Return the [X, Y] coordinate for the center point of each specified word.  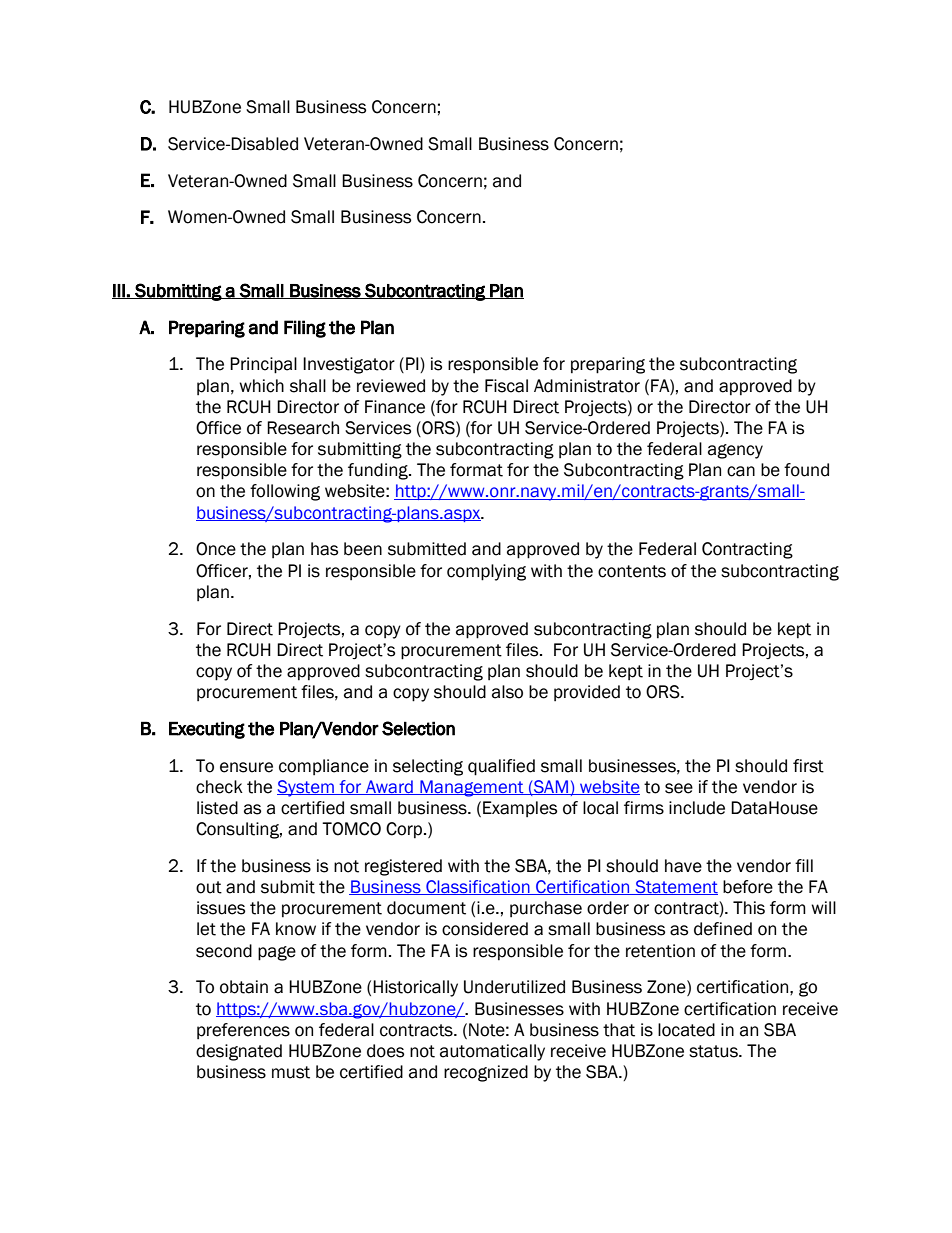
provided [587, 693]
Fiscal [506, 386]
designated [239, 1052]
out [209, 887]
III [119, 291]
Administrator [587, 386]
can [741, 471]
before [748, 887]
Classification [478, 887]
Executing [207, 730]
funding [379, 471]
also [507, 692]
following [285, 492]
